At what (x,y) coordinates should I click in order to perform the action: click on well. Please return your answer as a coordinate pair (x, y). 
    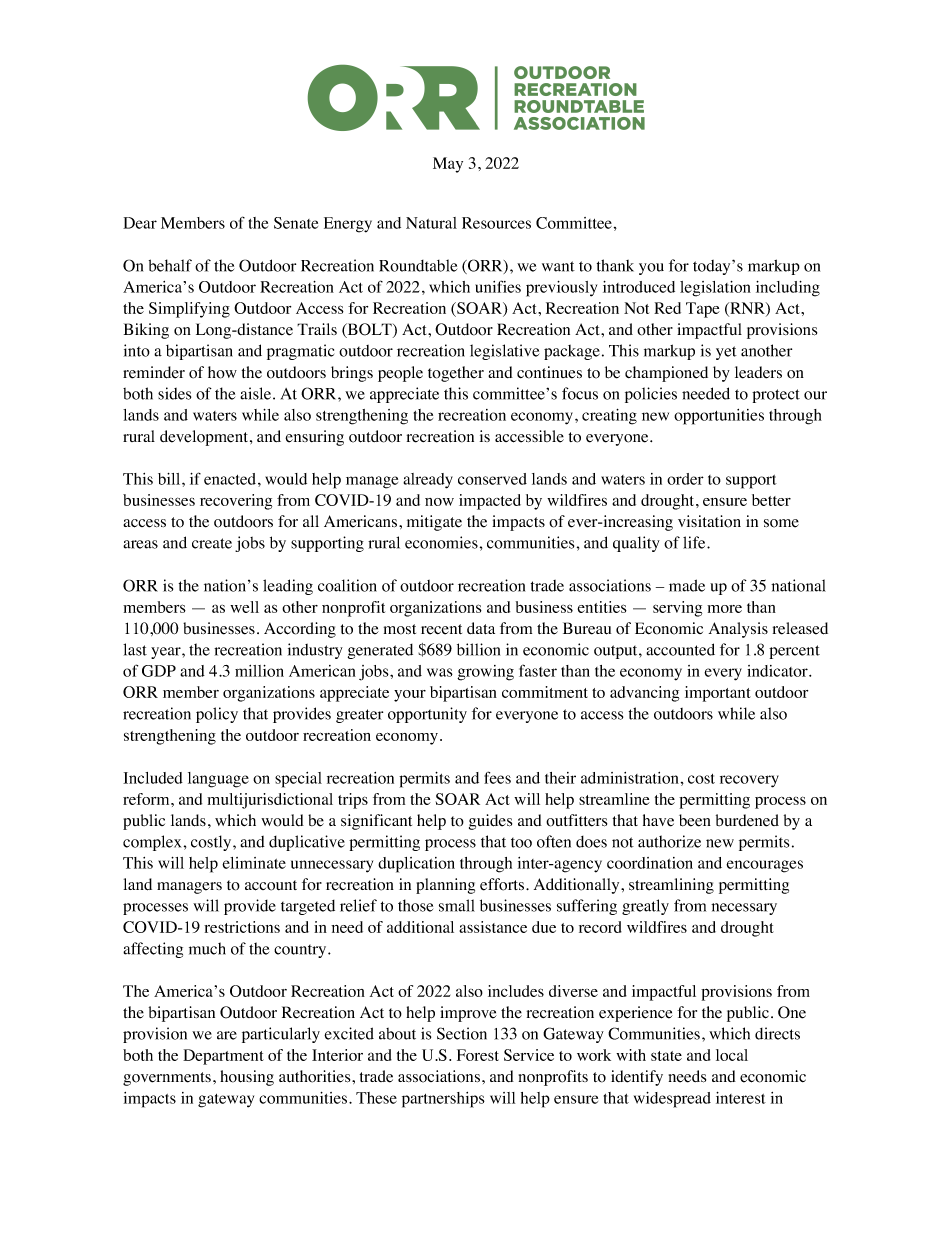
    Looking at the image, I should click on (244, 607).
